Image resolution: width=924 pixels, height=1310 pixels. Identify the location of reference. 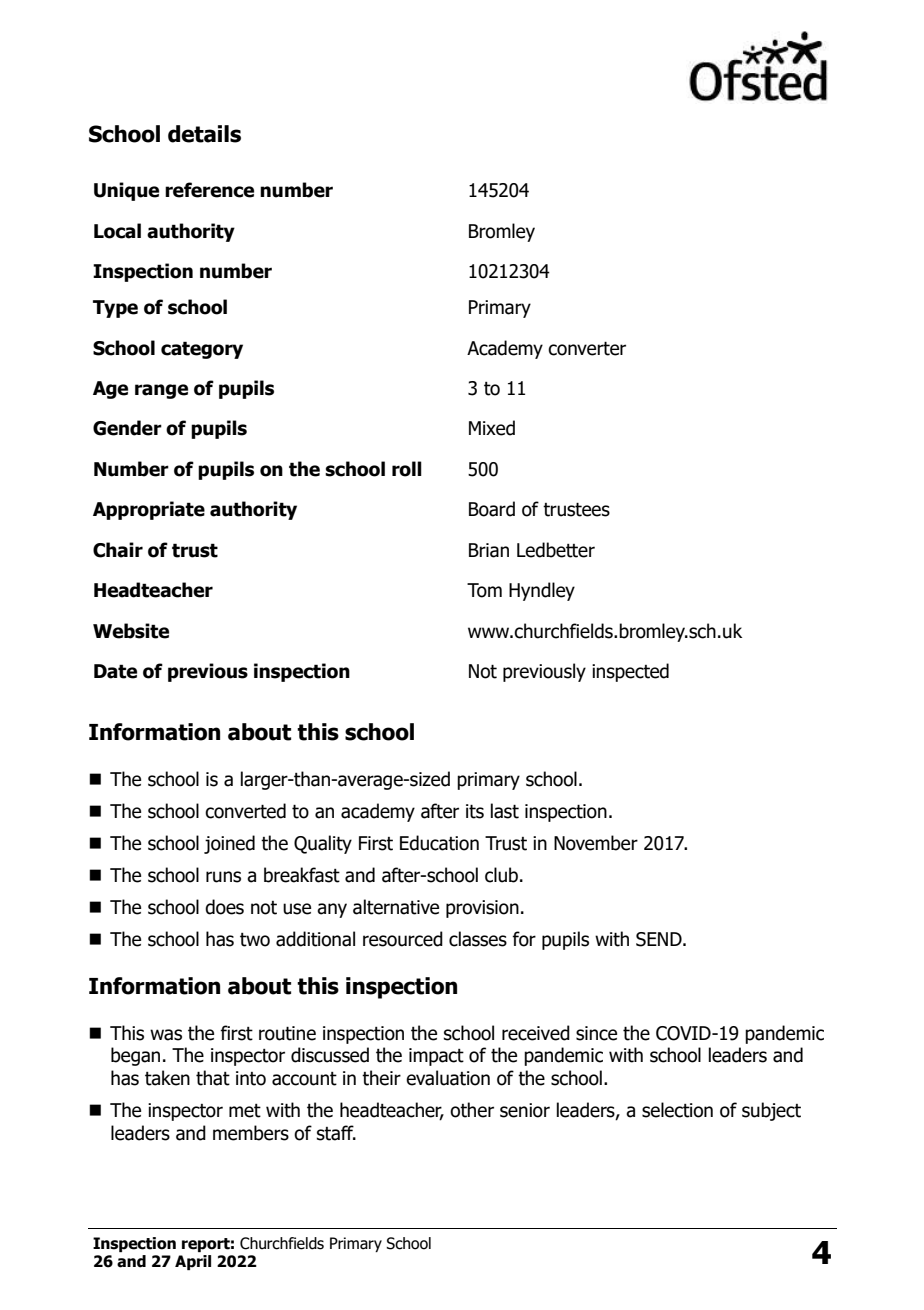
(209, 190).
